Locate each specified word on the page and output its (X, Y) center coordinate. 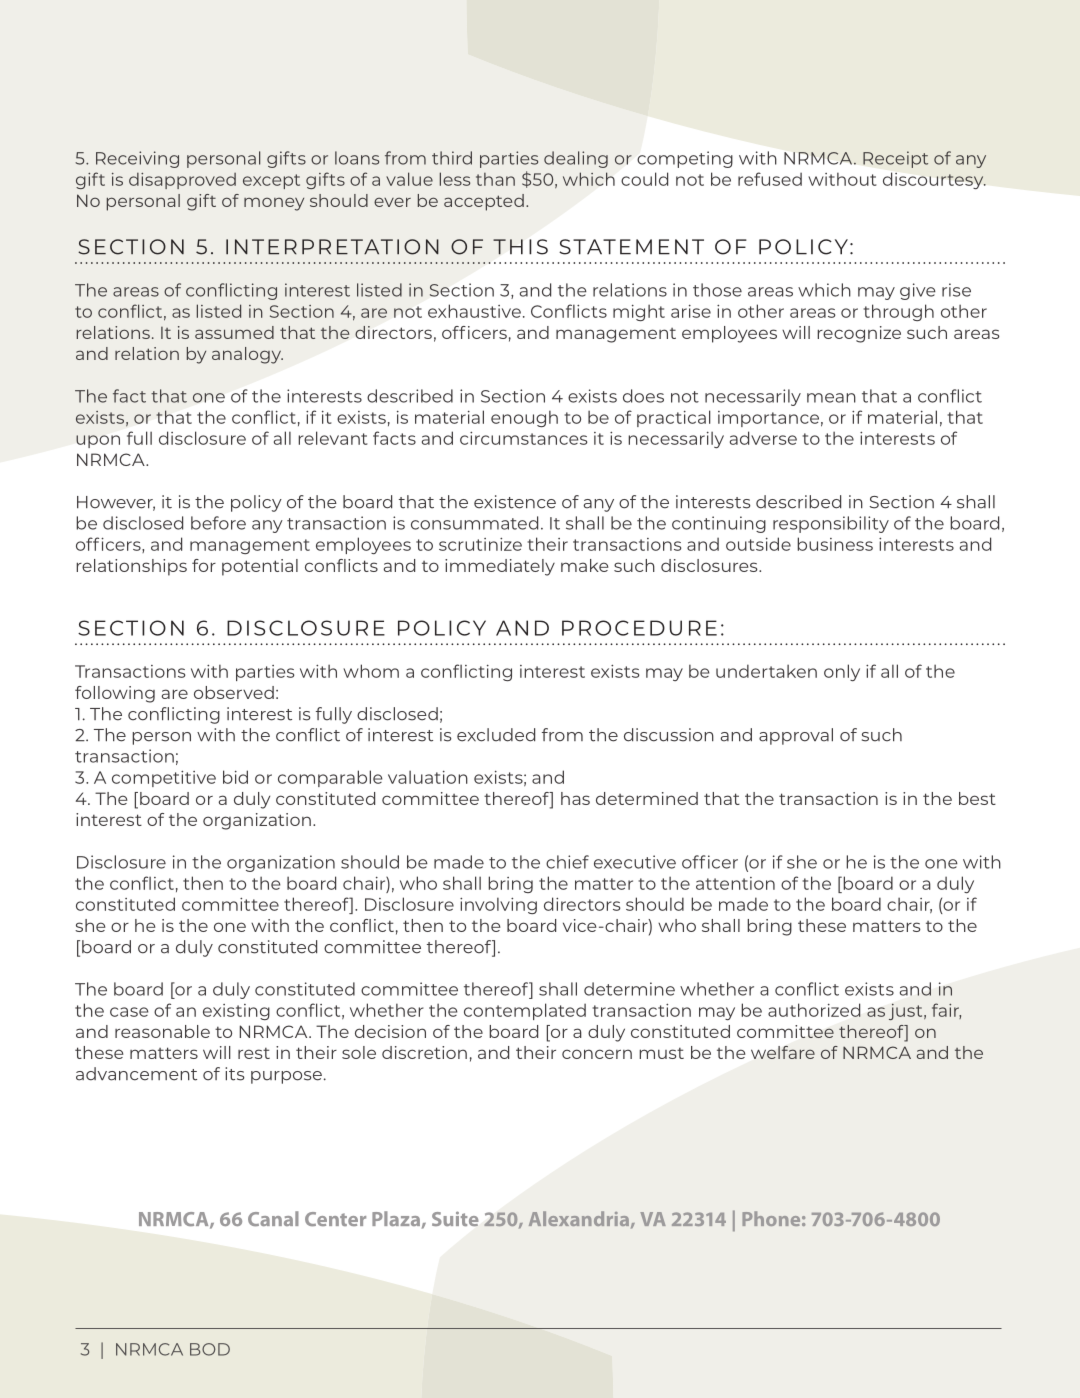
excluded (496, 735)
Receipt (895, 159)
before (218, 523)
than (495, 179)
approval (796, 736)
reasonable (162, 1031)
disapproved (182, 180)
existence (515, 502)
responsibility (831, 524)
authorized (814, 1010)
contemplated (525, 1011)
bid (235, 777)
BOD (210, 1349)
